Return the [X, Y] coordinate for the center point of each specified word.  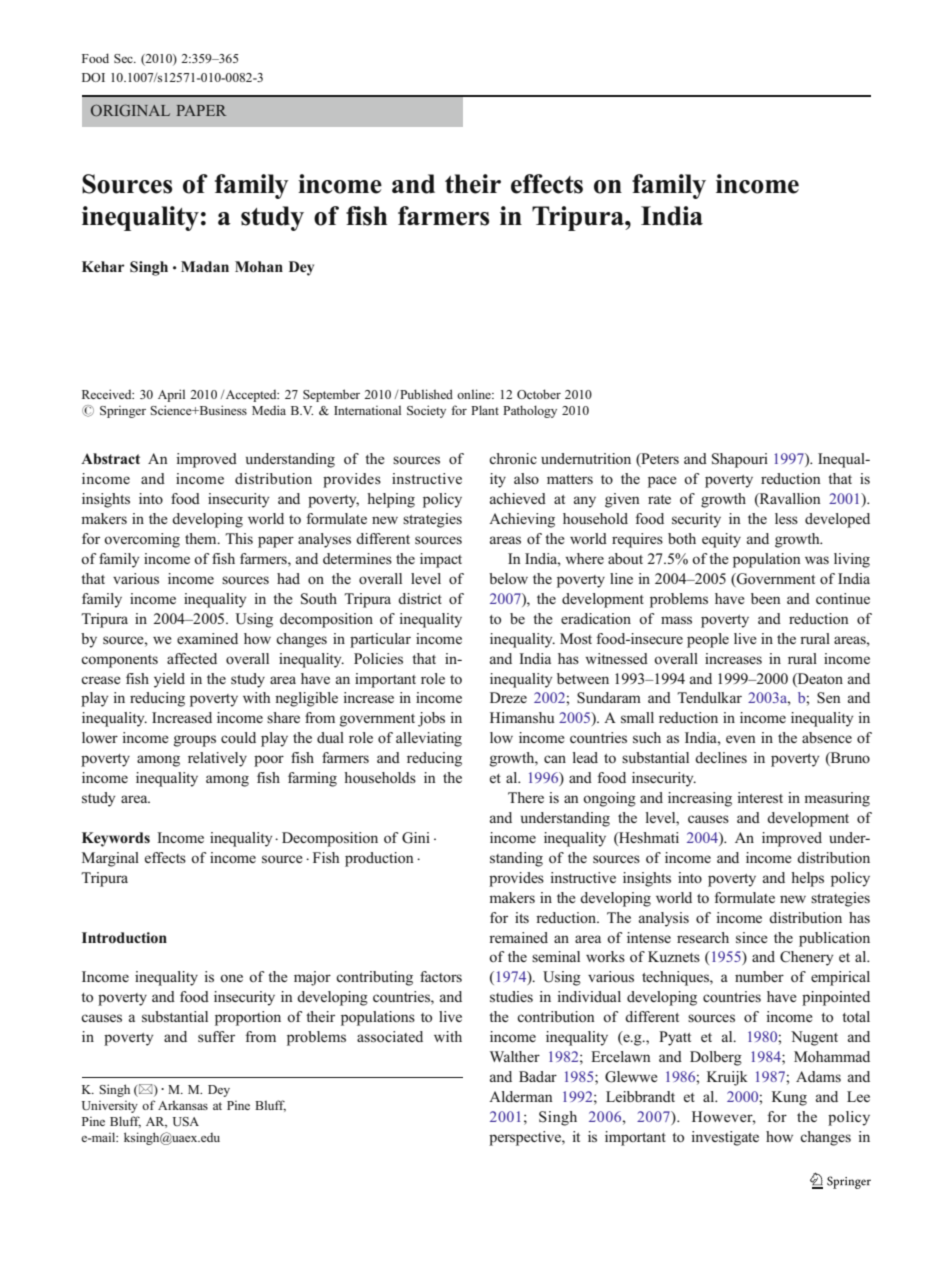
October [539, 394]
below [508, 578]
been [766, 598]
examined [207, 638]
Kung [789, 1098]
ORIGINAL [130, 110]
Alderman [521, 1096]
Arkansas [183, 1105]
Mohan [259, 266]
